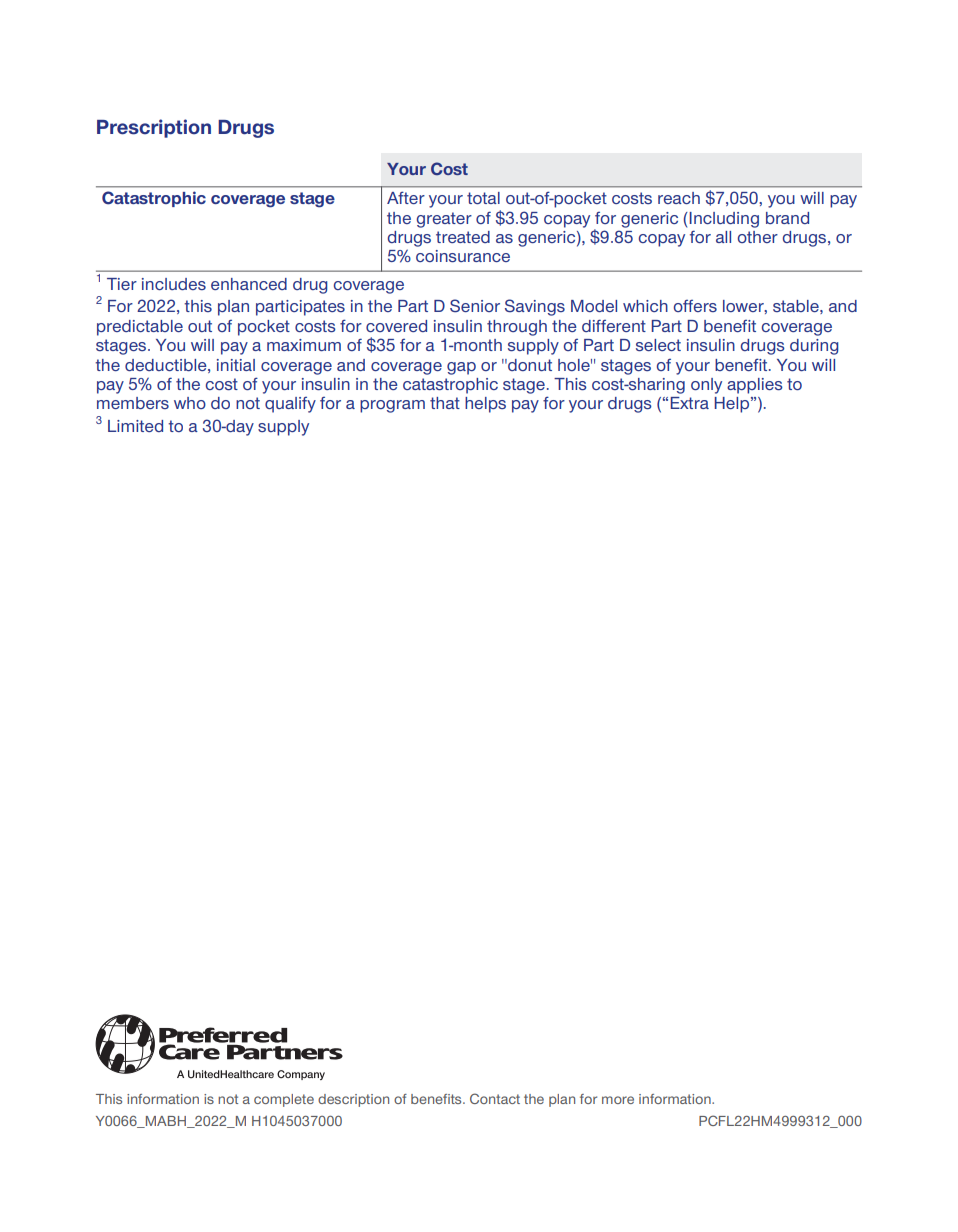  What do you see at coordinates (679, 198) in the document?
I see `reach` at bounding box center [679, 198].
